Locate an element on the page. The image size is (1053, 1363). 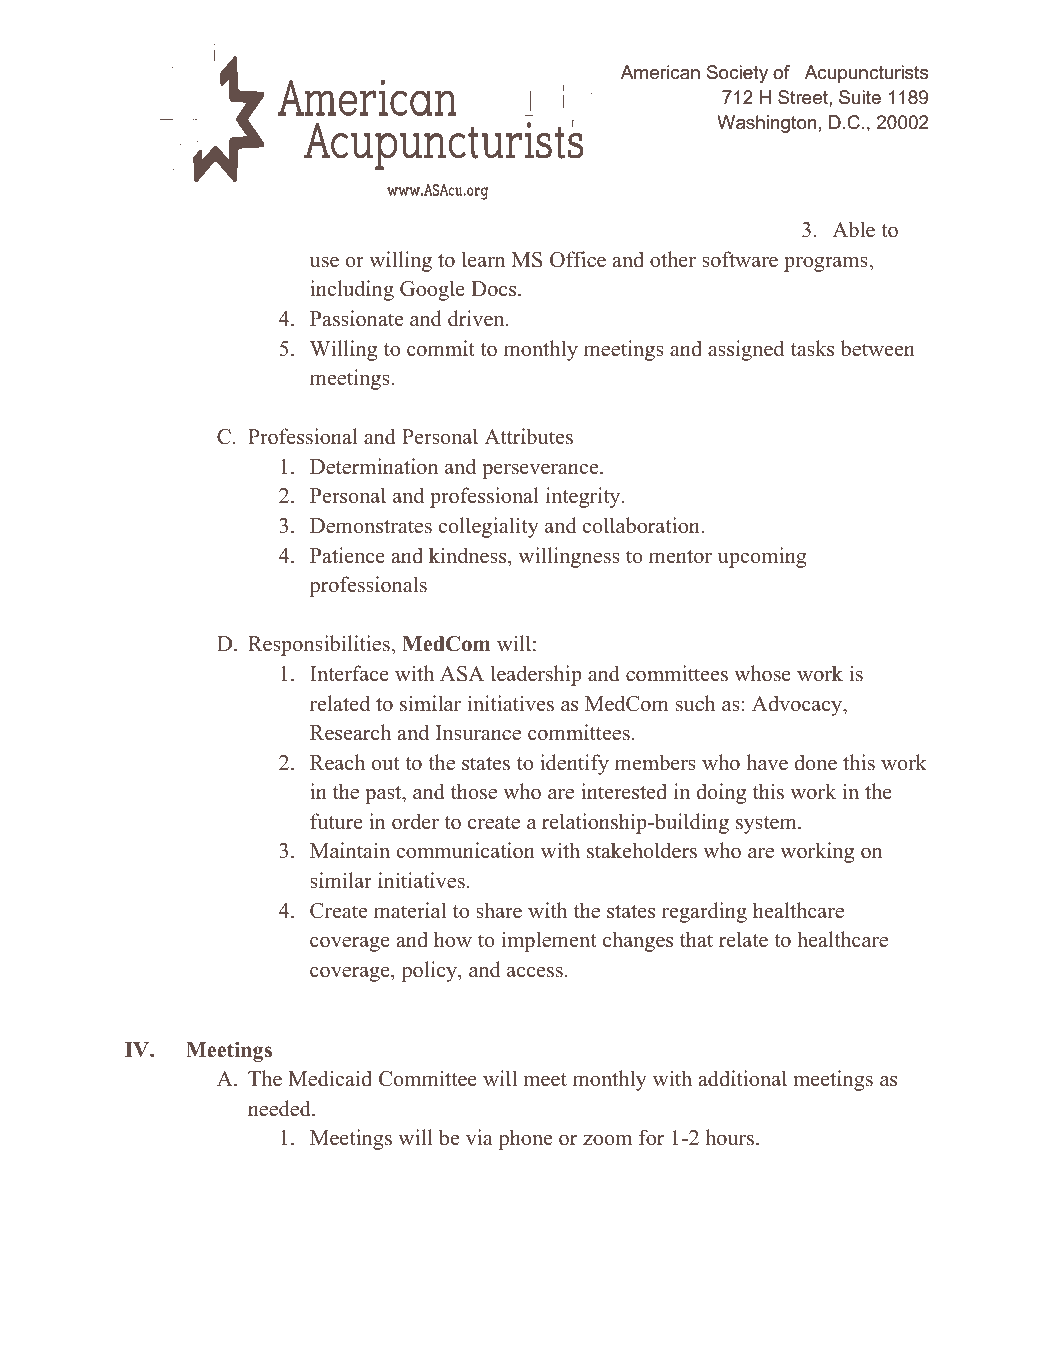
Street is located at coordinates (804, 97).
